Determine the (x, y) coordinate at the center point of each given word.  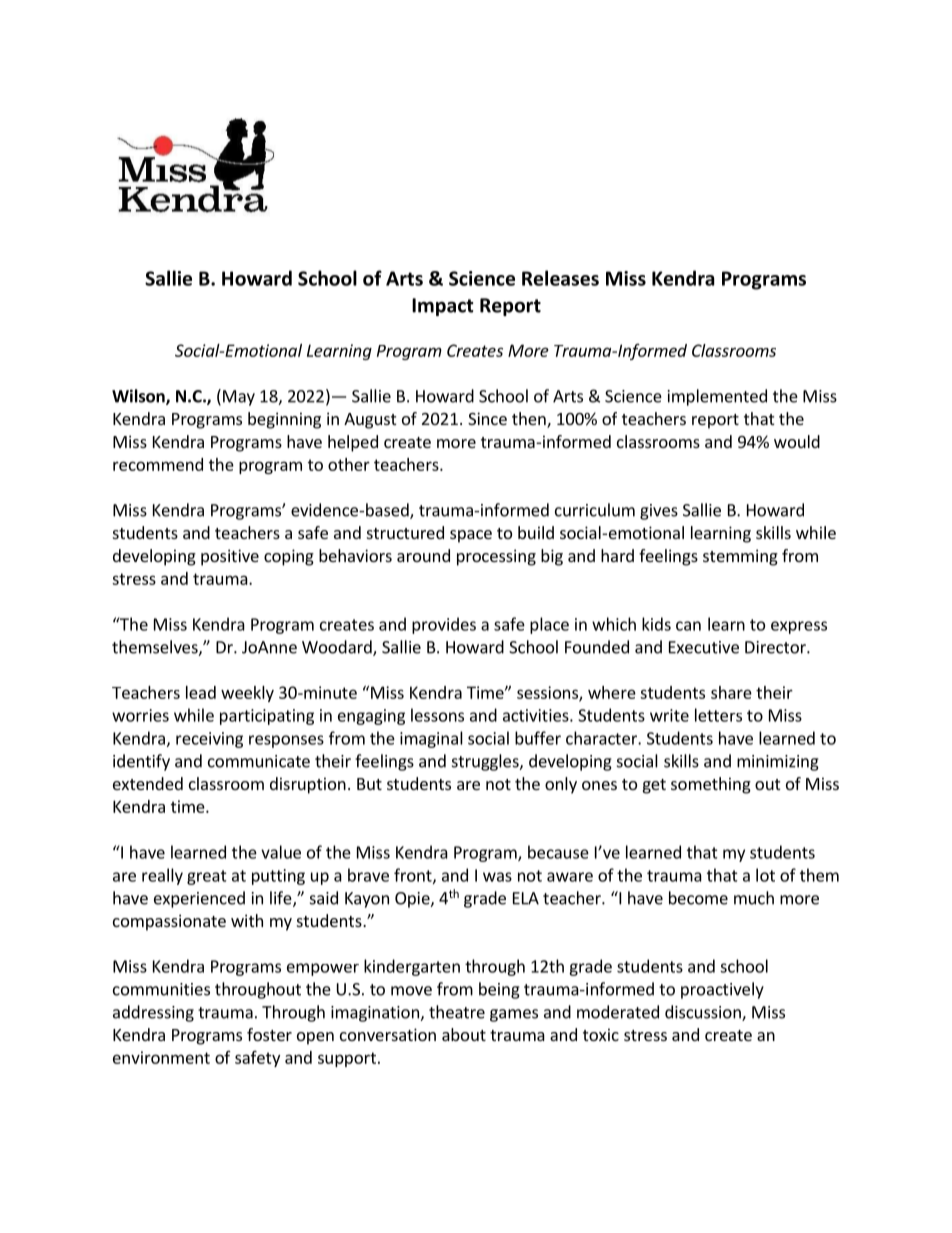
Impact (442, 307)
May (239, 398)
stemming (740, 557)
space (471, 536)
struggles (486, 762)
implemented (717, 397)
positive (230, 557)
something (711, 785)
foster (269, 1034)
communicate (259, 761)
